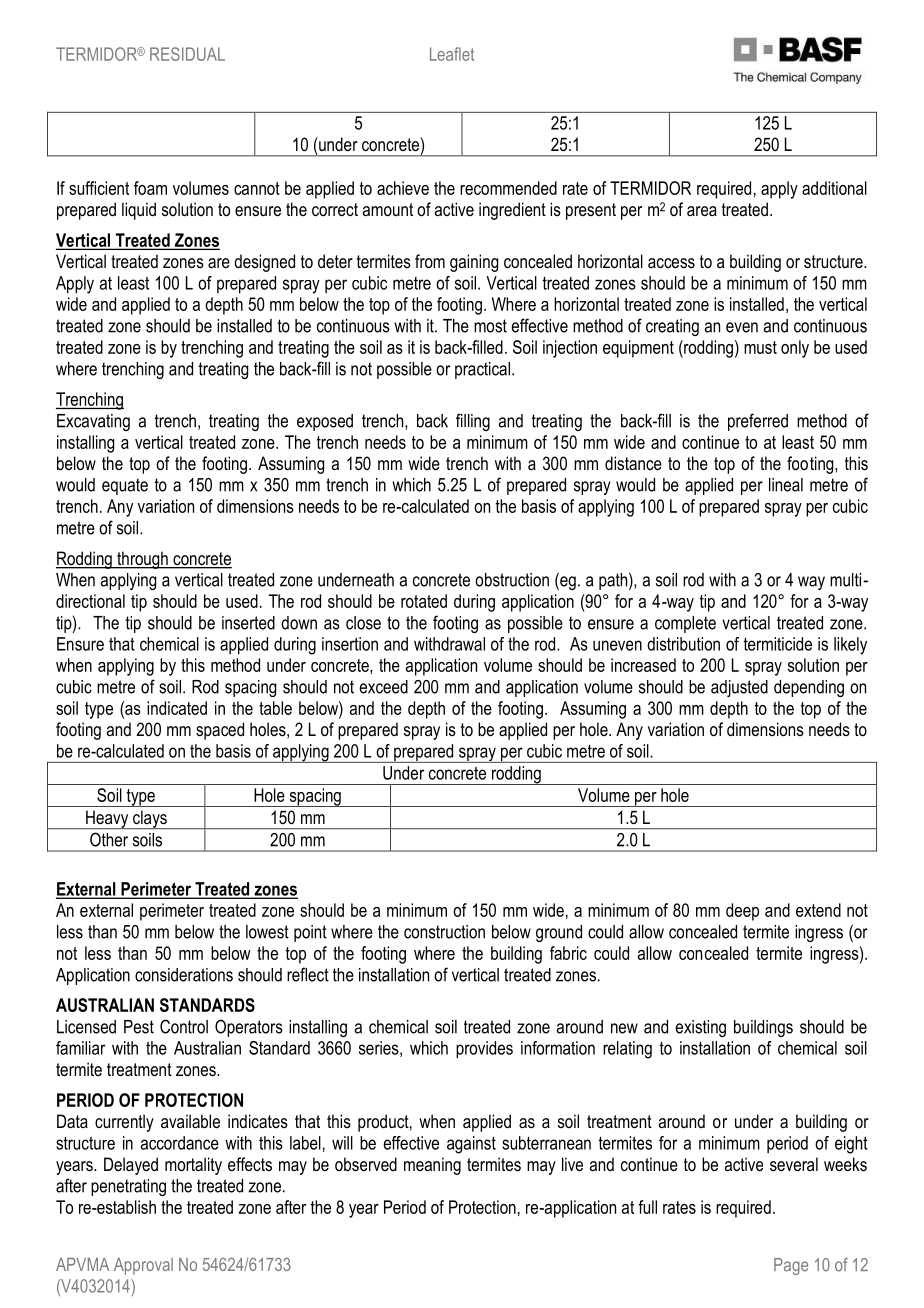  I want to click on practical, so click(482, 370).
